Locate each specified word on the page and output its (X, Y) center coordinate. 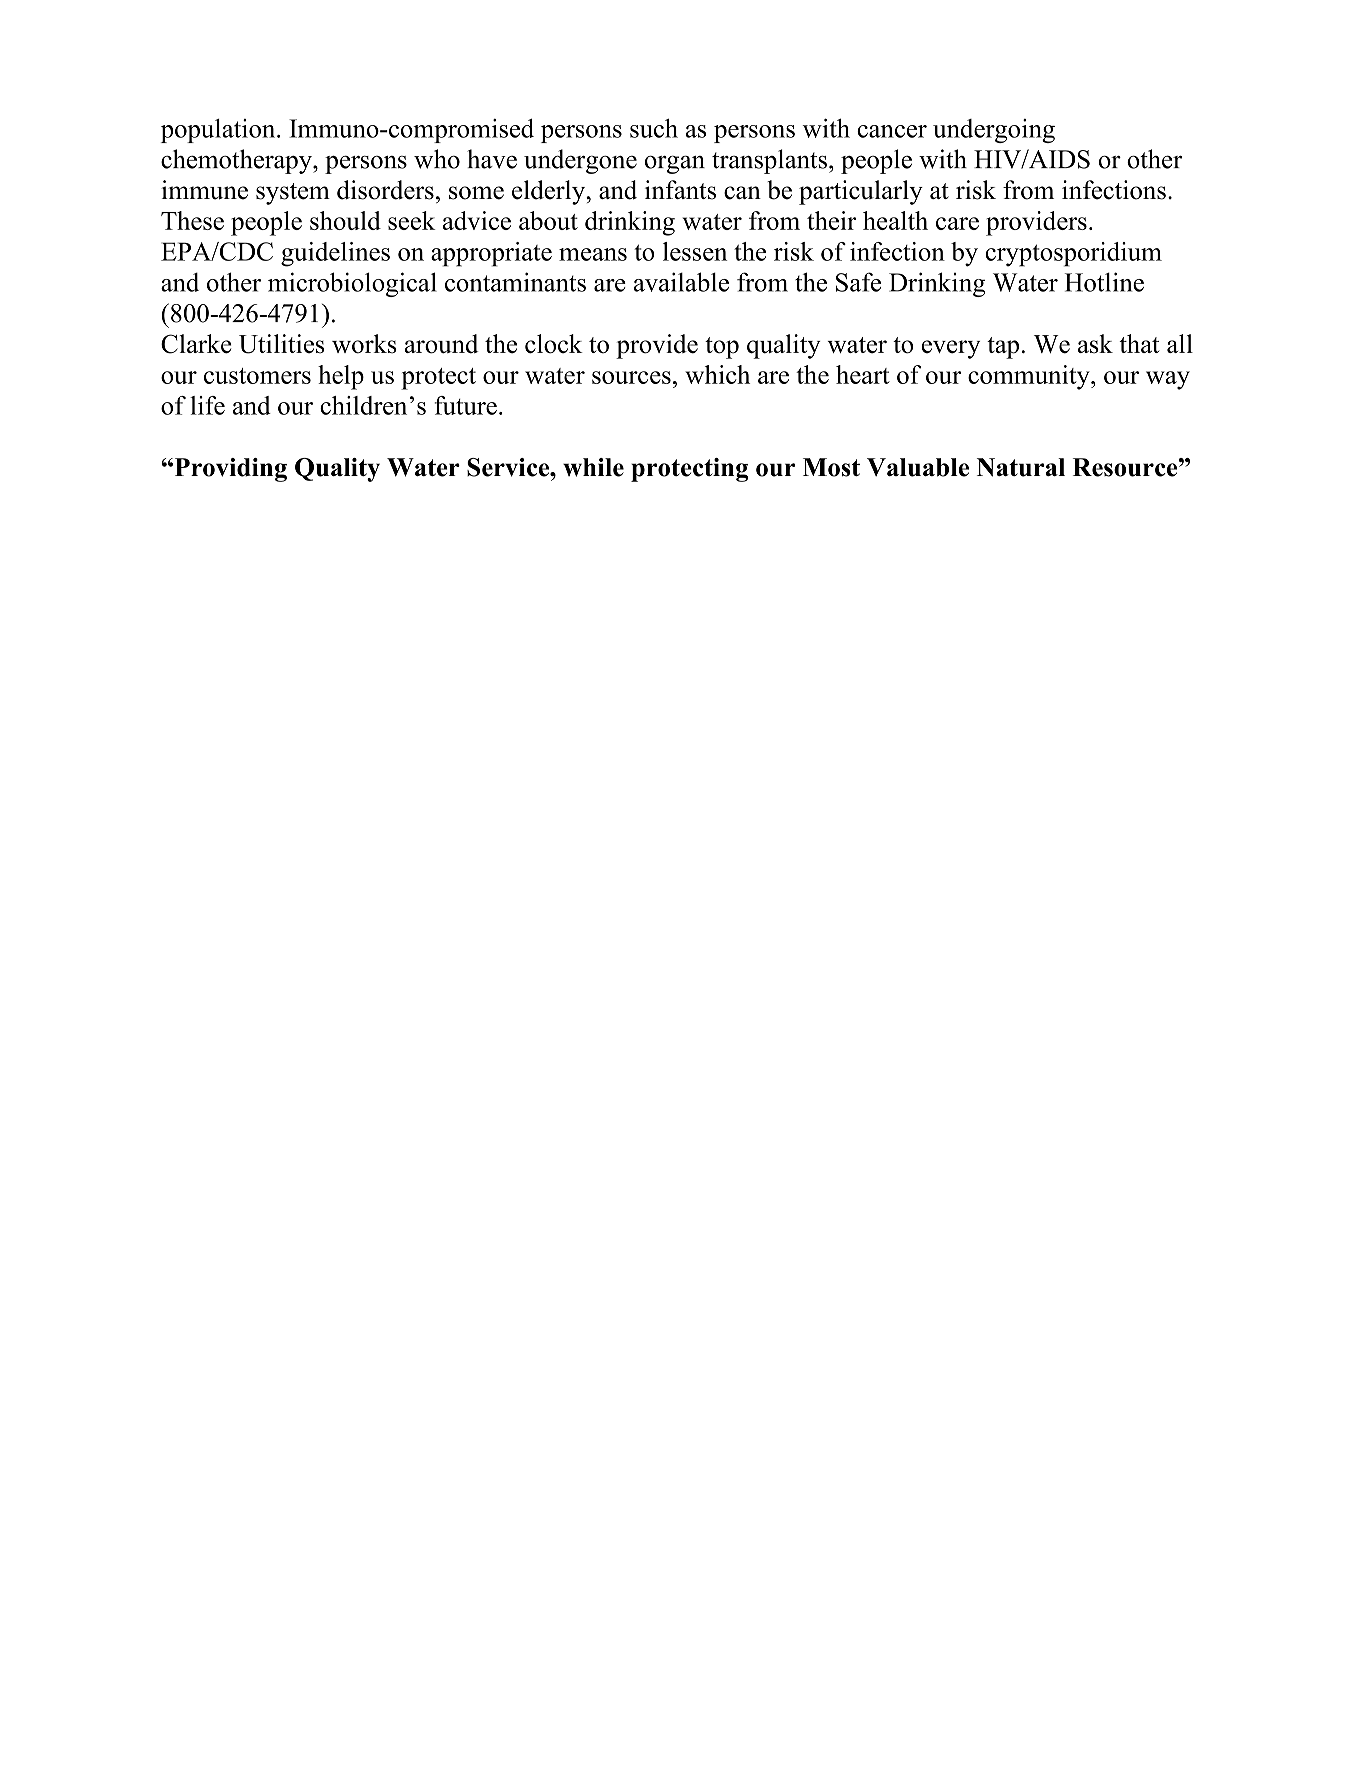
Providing (229, 470)
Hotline (1104, 282)
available (681, 282)
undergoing (994, 131)
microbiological (352, 284)
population (219, 131)
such (654, 128)
